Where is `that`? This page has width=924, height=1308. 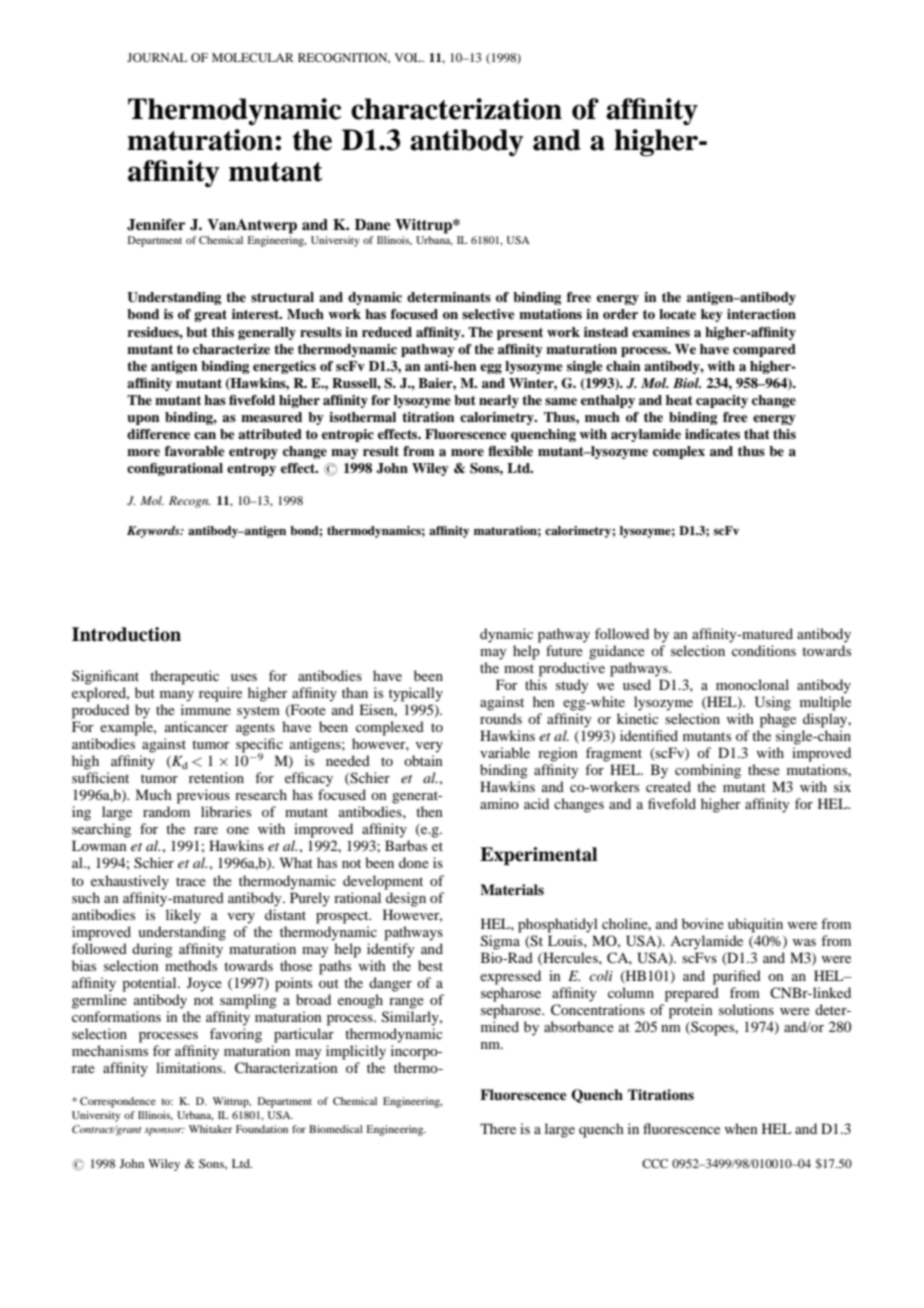
that is located at coordinates (757, 434).
